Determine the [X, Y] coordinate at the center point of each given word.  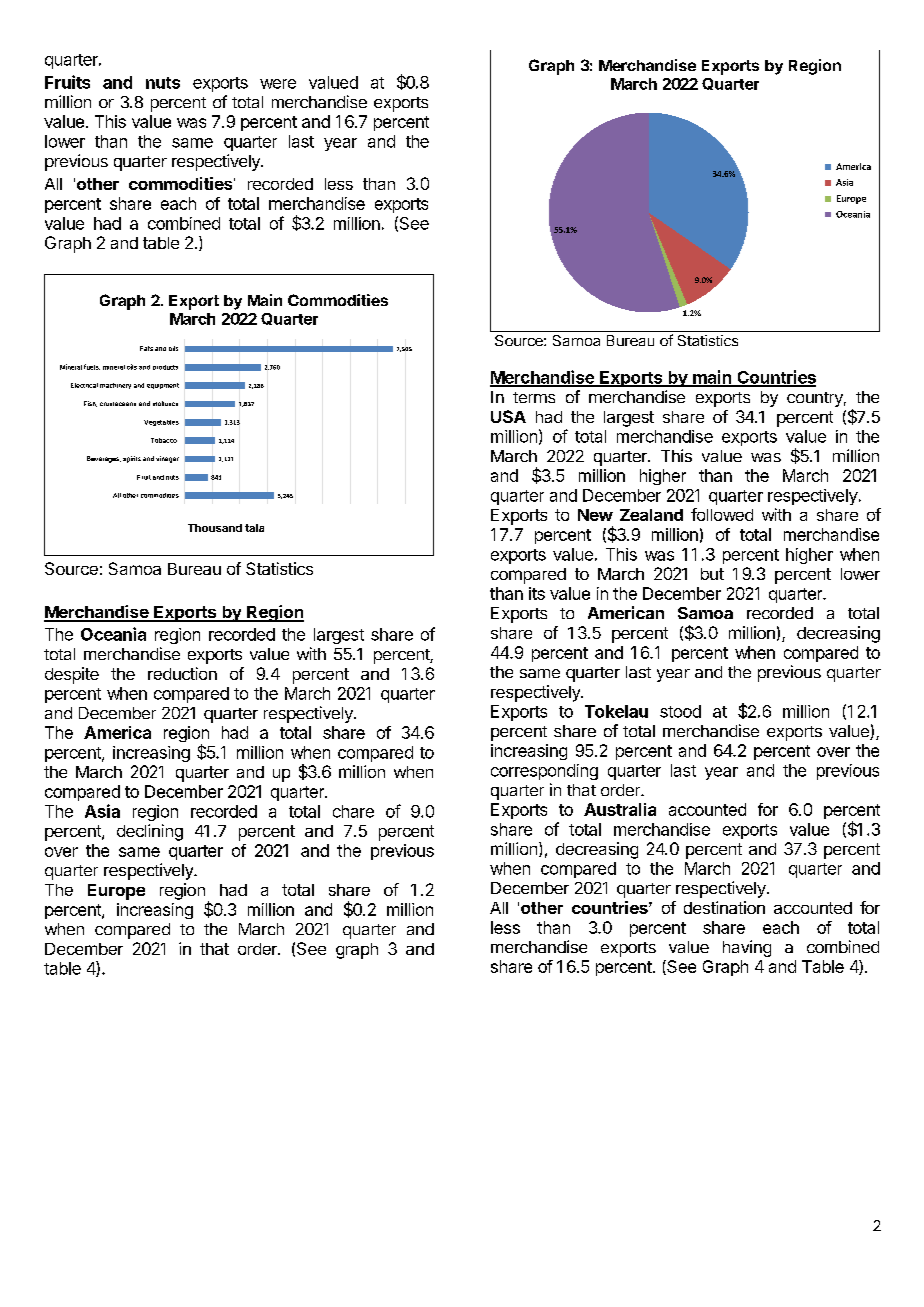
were [278, 84]
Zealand [651, 515]
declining [150, 832]
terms [534, 397]
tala [254, 528]
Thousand [215, 528]
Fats [146, 348]
